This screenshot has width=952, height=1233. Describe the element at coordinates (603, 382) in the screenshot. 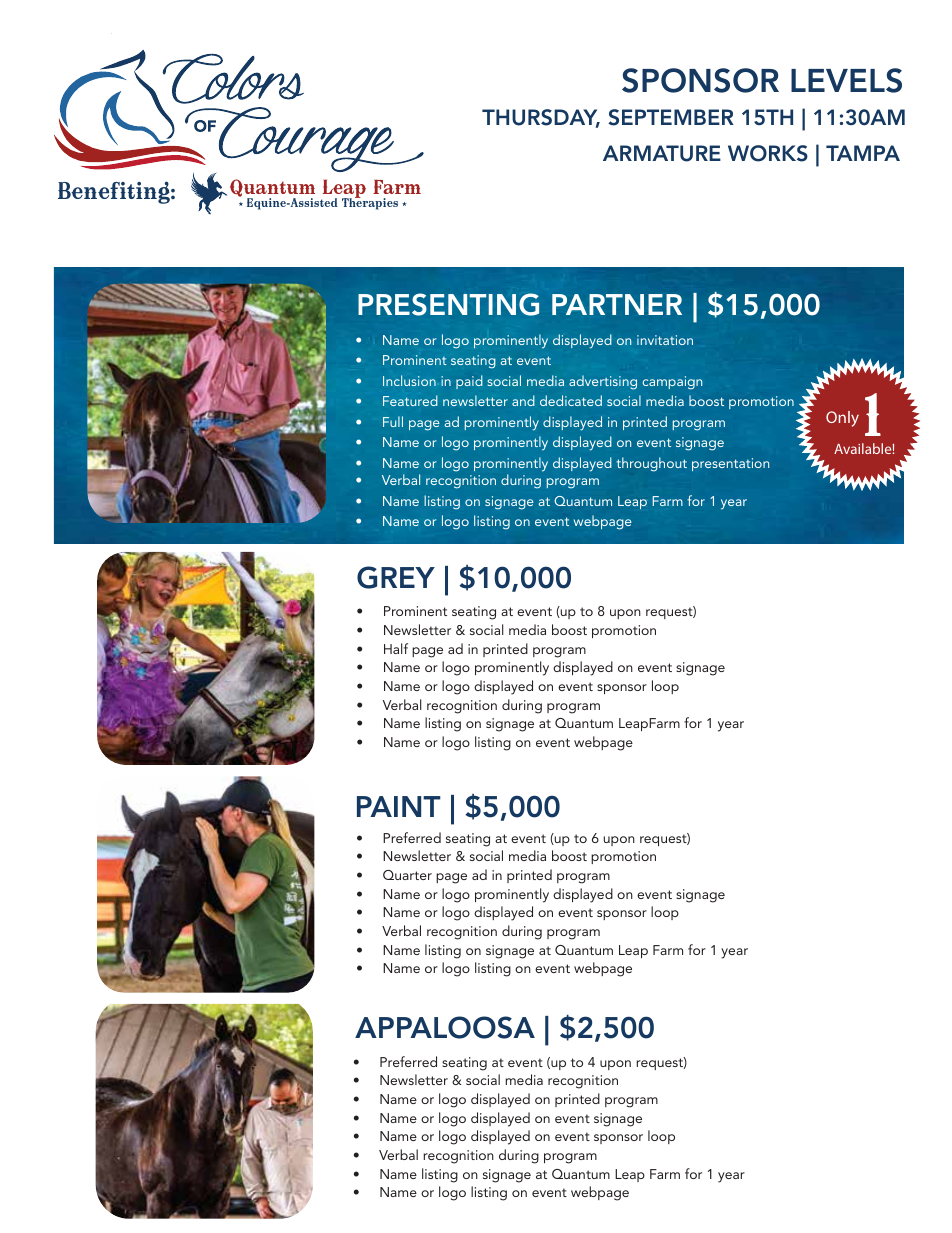

I see `advertising` at that location.
